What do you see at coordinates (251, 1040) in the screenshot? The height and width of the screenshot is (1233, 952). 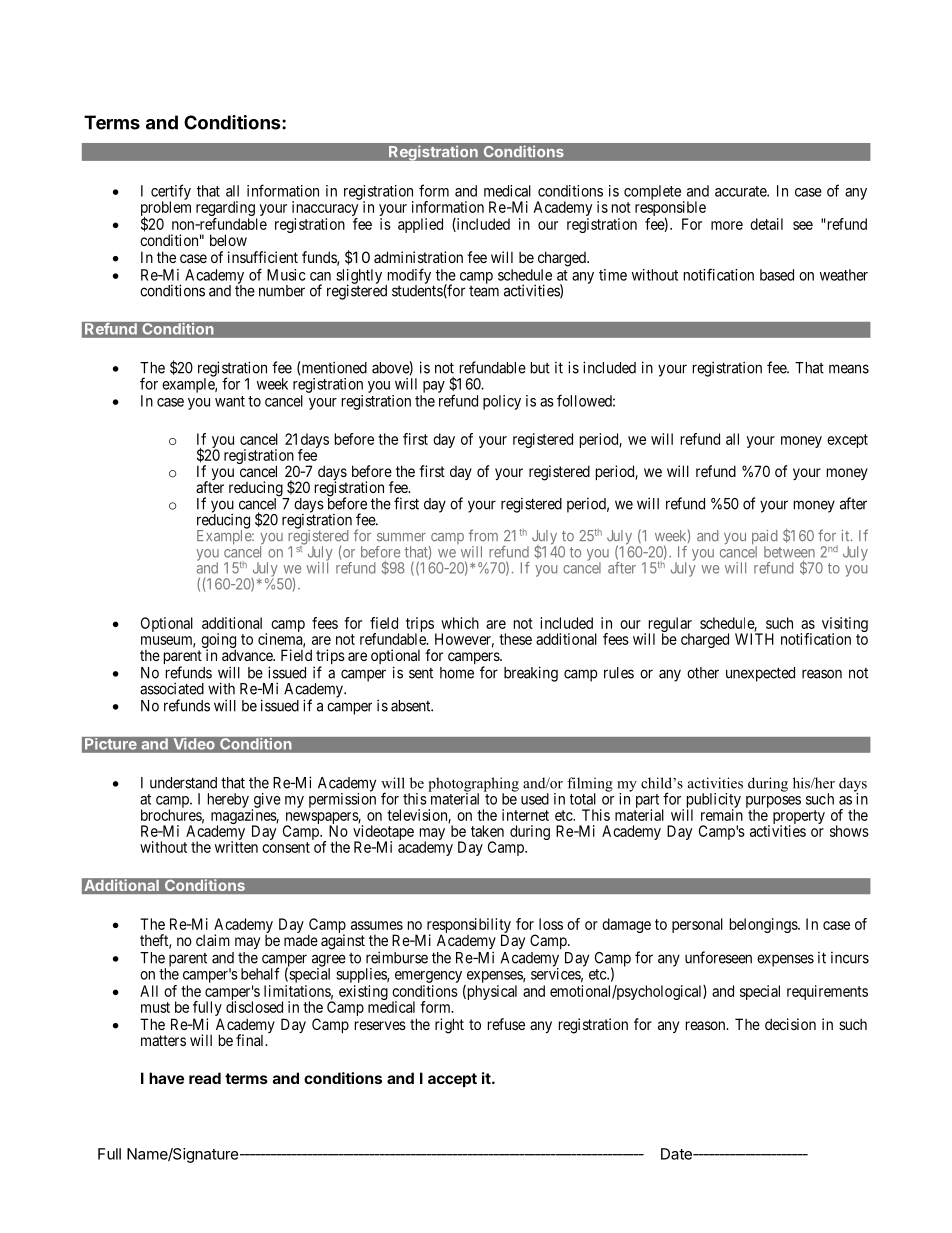 I see `final` at bounding box center [251, 1040].
